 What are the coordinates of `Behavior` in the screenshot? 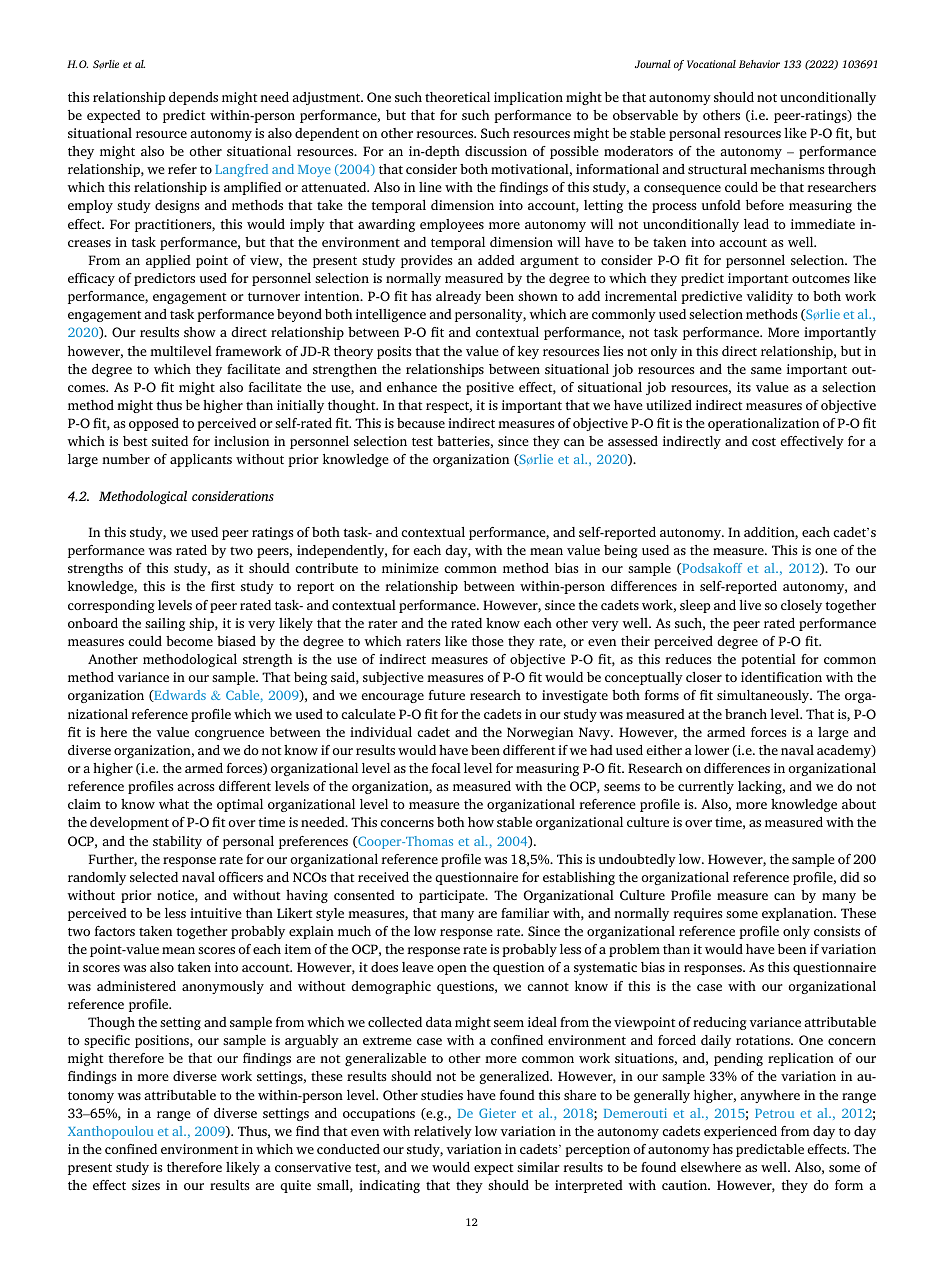 It's located at (759, 64).
